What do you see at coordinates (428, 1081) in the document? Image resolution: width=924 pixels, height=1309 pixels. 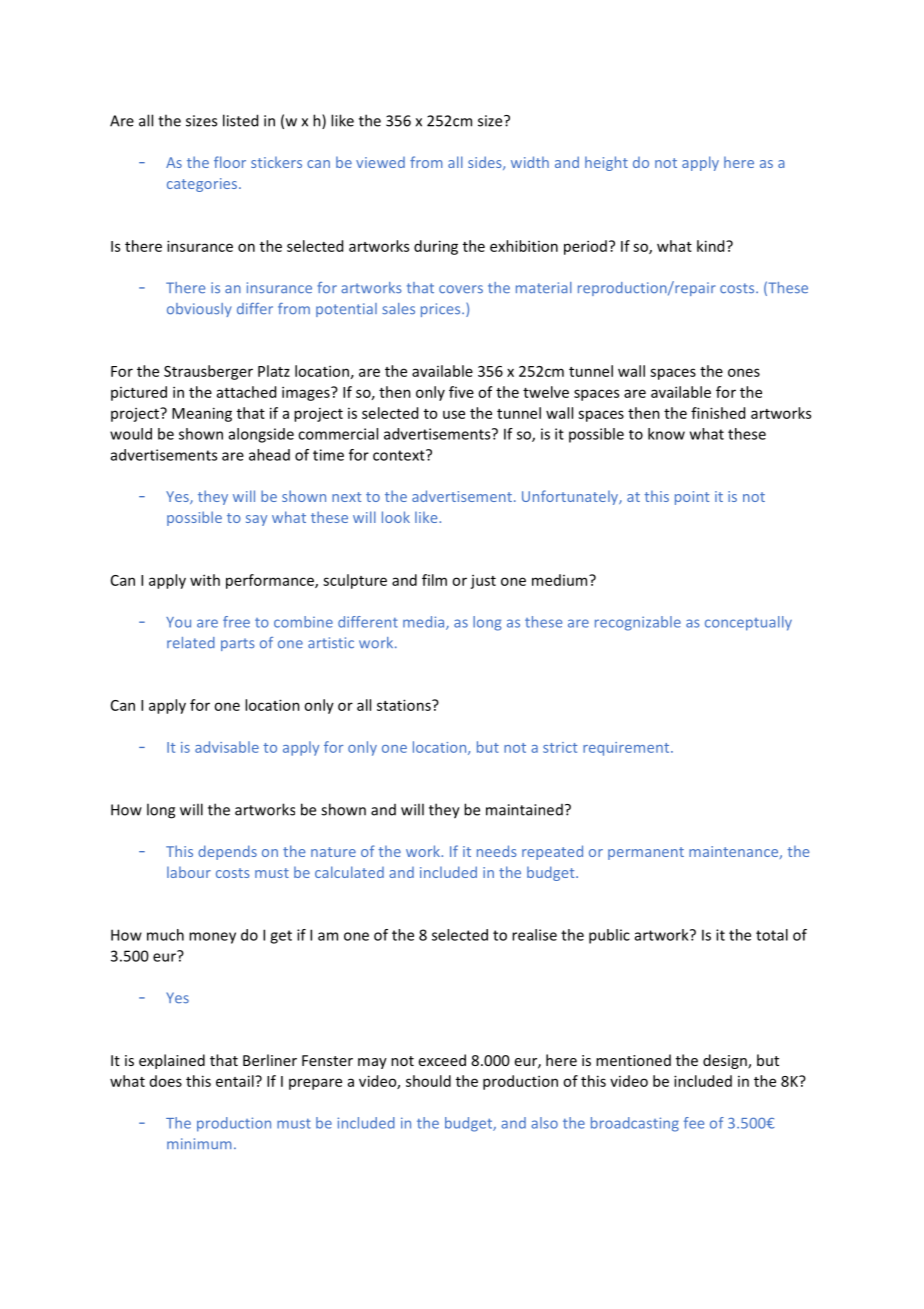 I see `should` at bounding box center [428, 1081].
